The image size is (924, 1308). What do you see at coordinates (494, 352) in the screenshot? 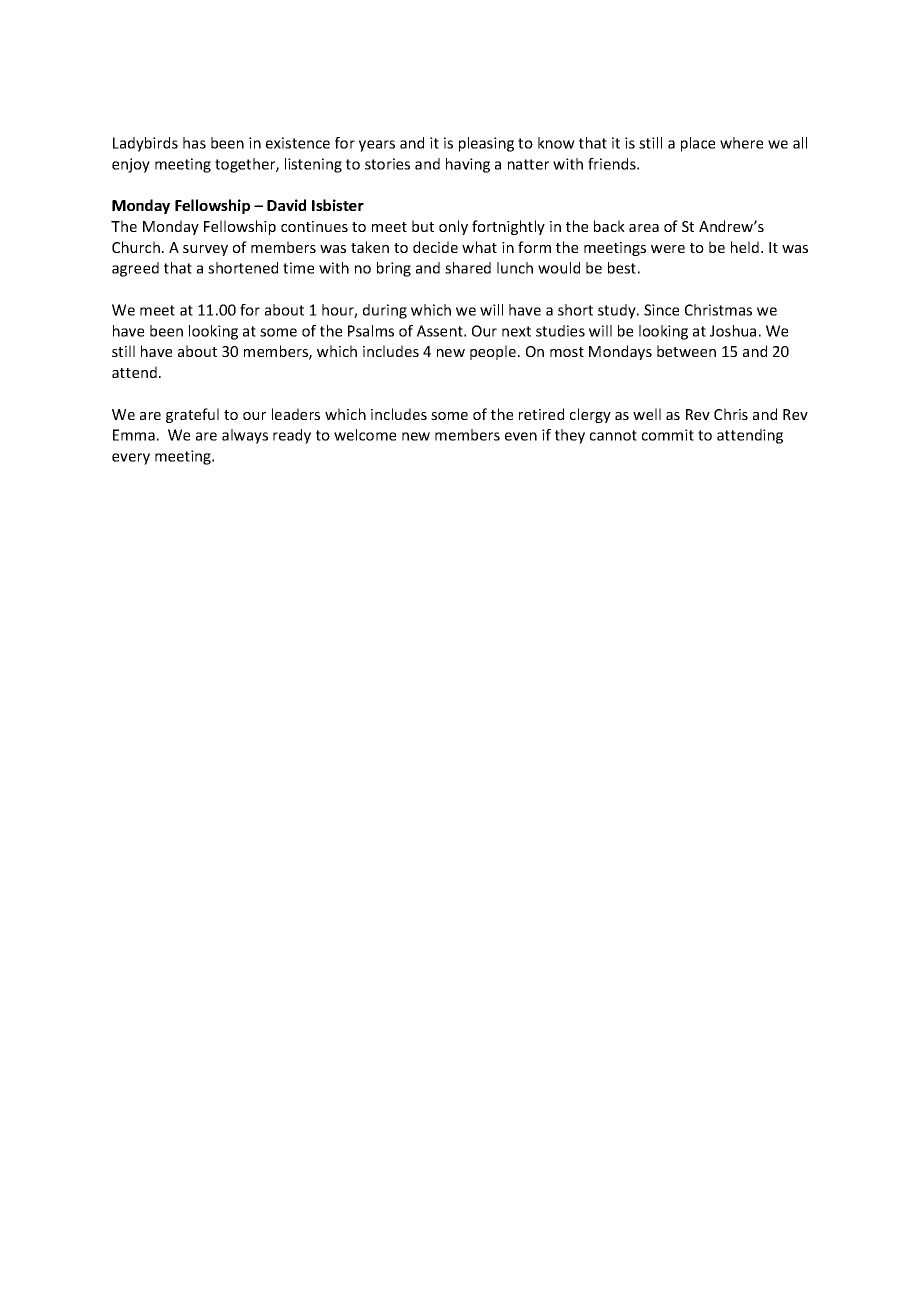
I see `people` at bounding box center [494, 352].
